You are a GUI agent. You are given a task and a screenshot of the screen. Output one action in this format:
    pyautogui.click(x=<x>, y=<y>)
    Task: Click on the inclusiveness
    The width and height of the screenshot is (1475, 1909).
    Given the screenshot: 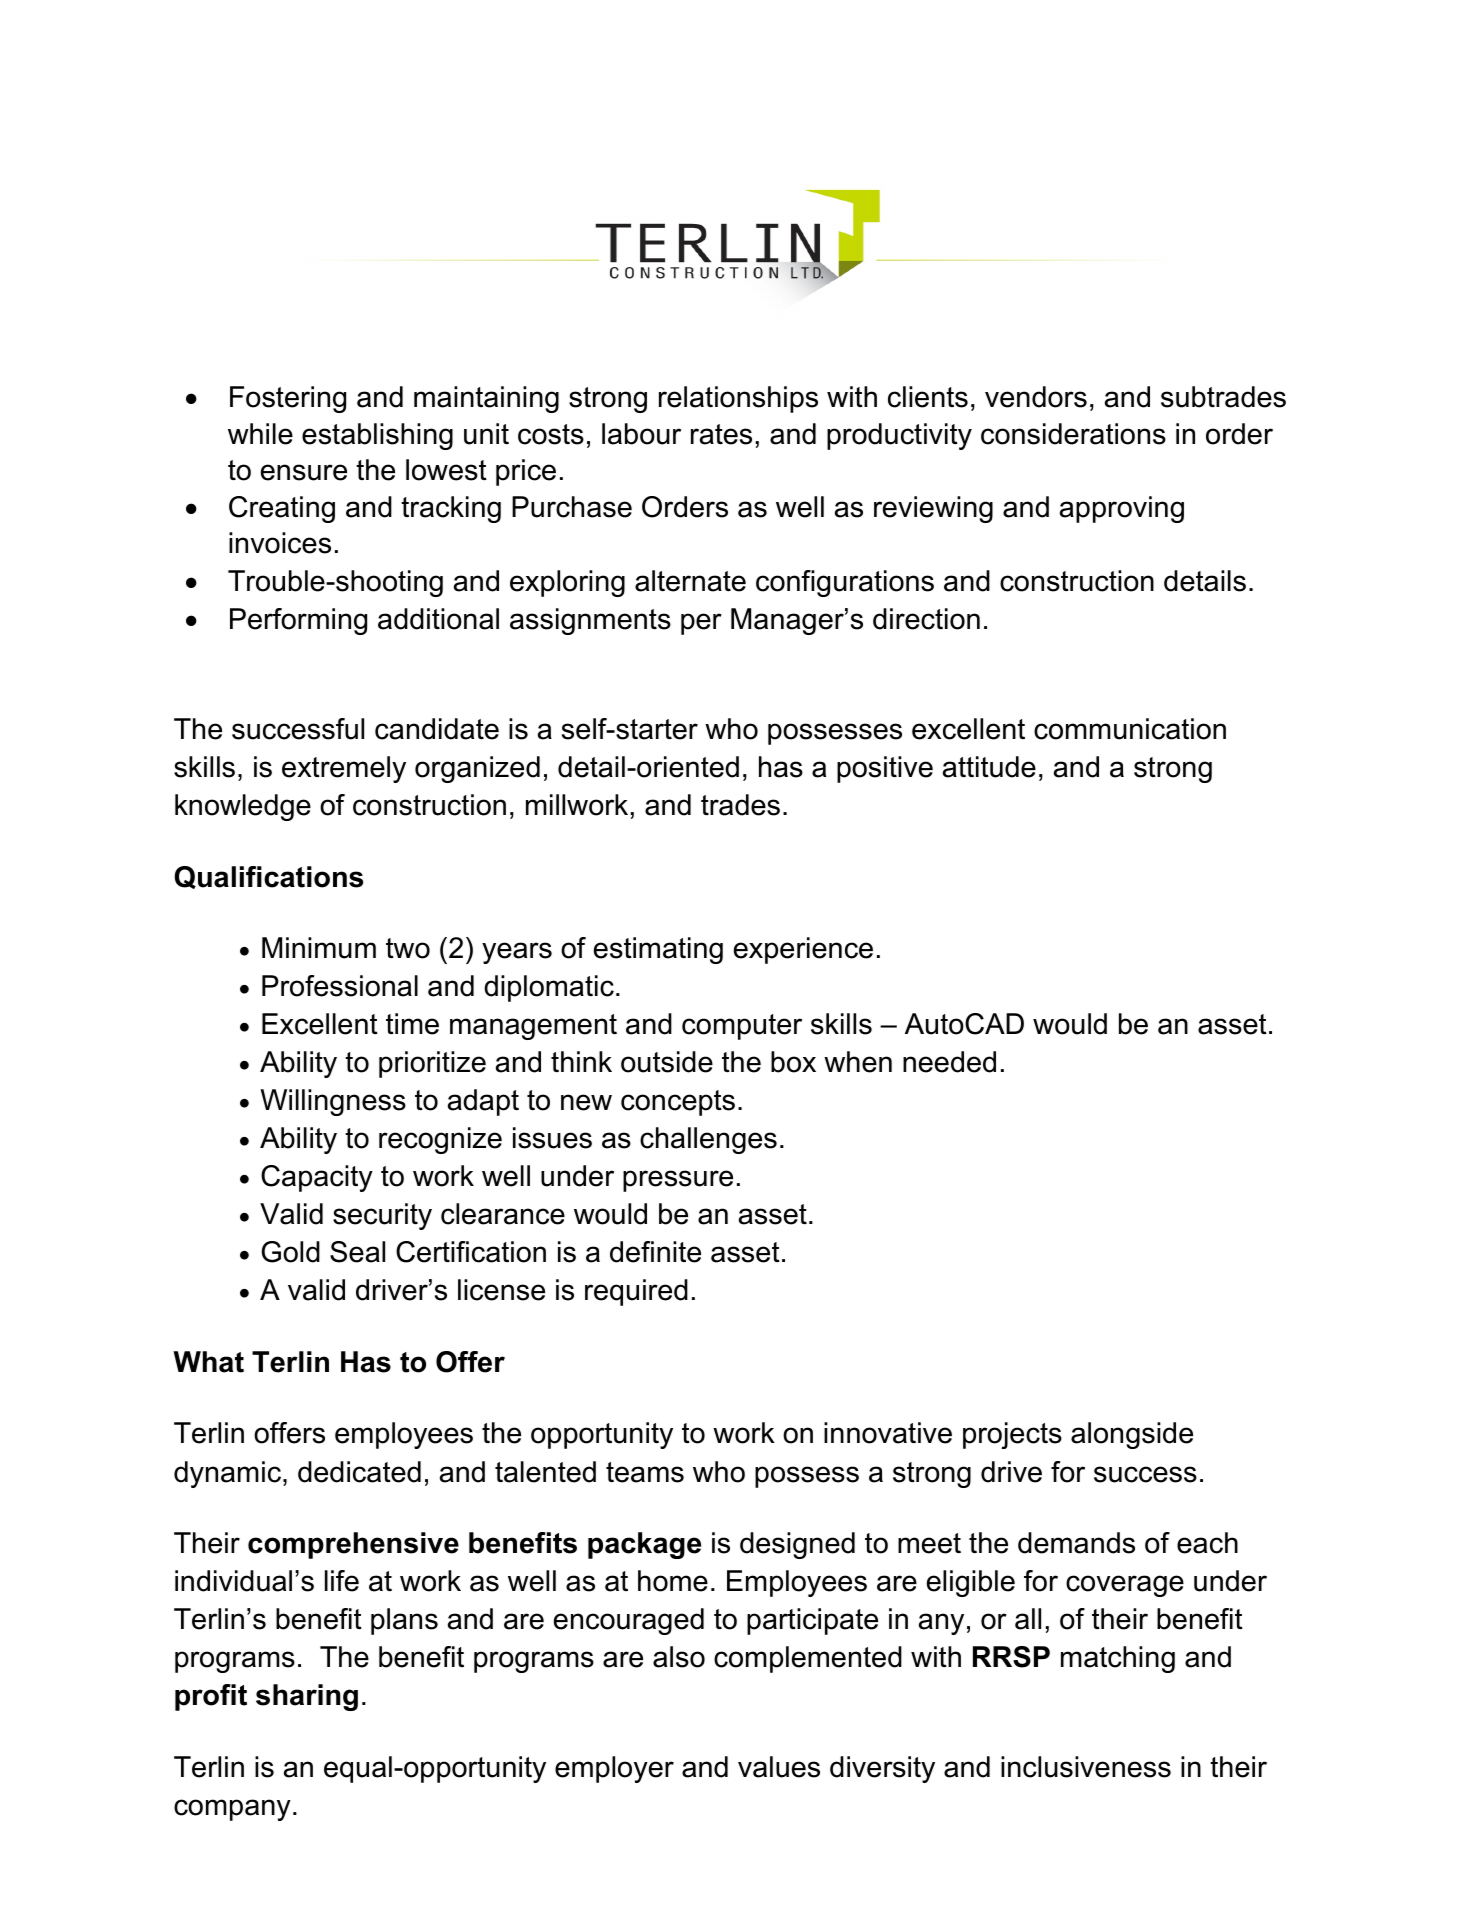 What is the action you would take?
    pyautogui.click(x=1086, y=1767)
